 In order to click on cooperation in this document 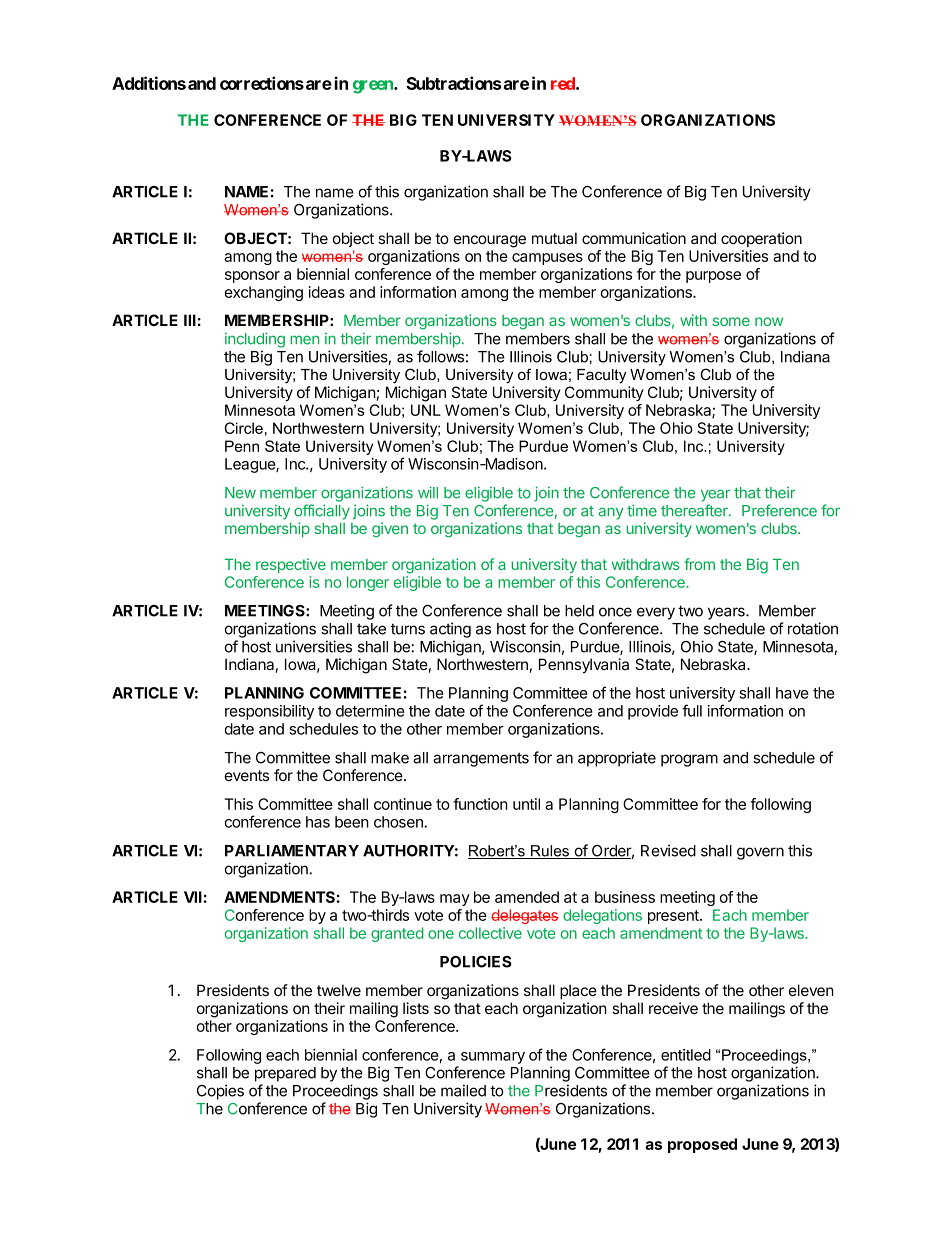, I will do `click(761, 239)`.
